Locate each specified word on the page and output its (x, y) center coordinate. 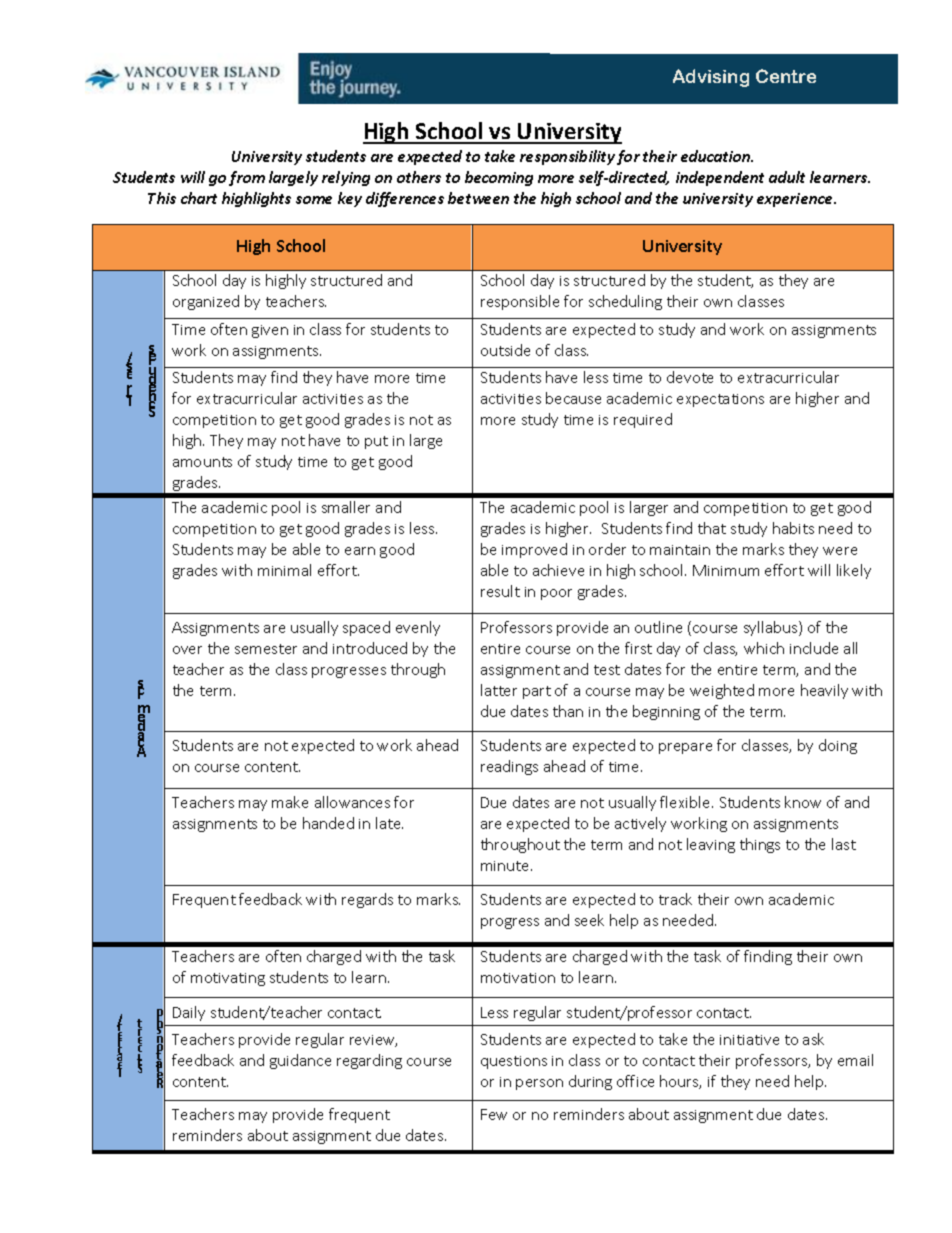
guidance (300, 1061)
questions (514, 1062)
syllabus (772, 628)
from (247, 178)
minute (506, 866)
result (500, 591)
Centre (786, 76)
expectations (720, 400)
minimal (284, 570)
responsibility (567, 157)
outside (505, 350)
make (290, 802)
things (760, 845)
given (270, 331)
